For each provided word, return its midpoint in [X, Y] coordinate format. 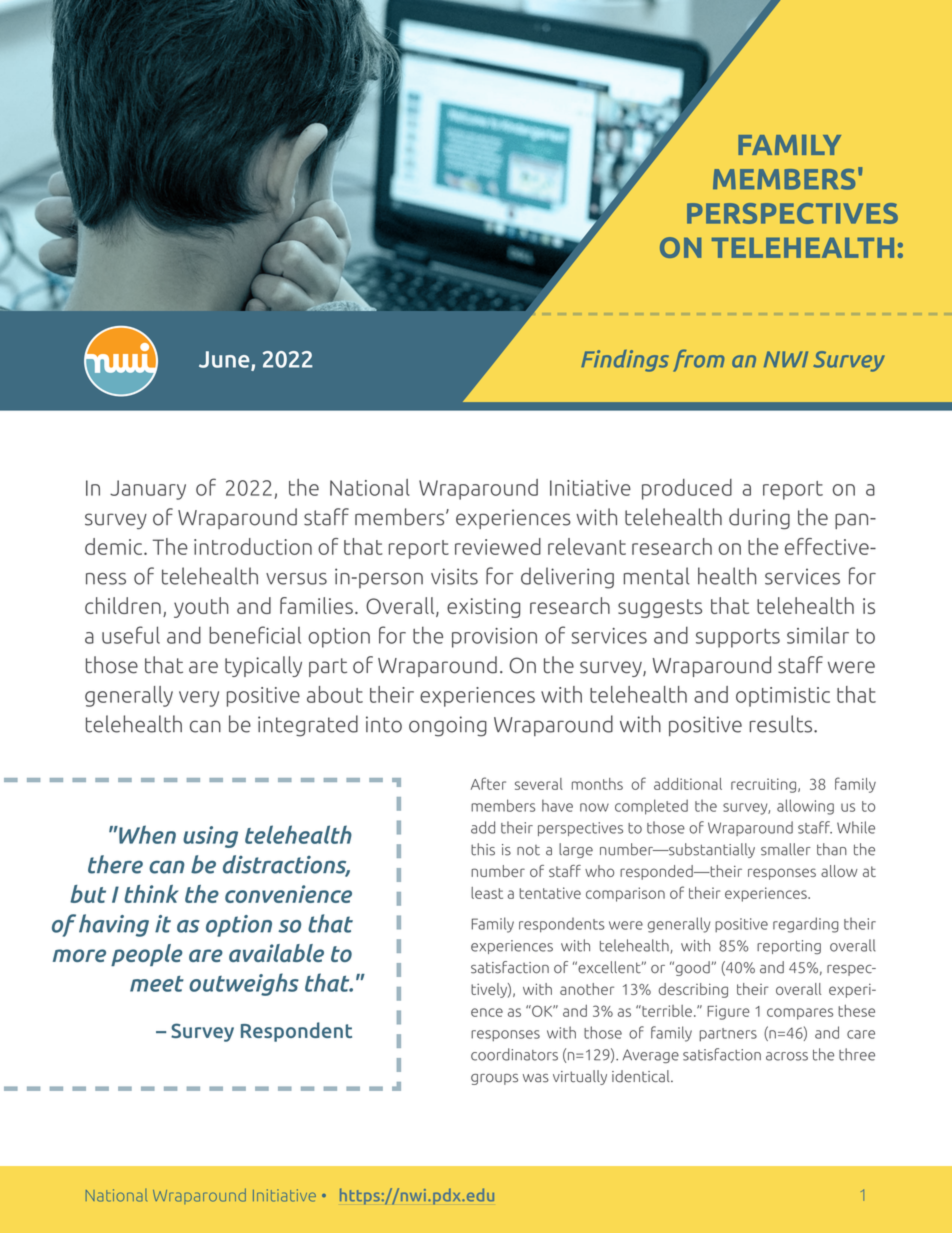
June [225, 360]
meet [157, 984]
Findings [625, 361]
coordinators [514, 1054]
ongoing [448, 726]
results [782, 724]
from [698, 360]
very [199, 699]
